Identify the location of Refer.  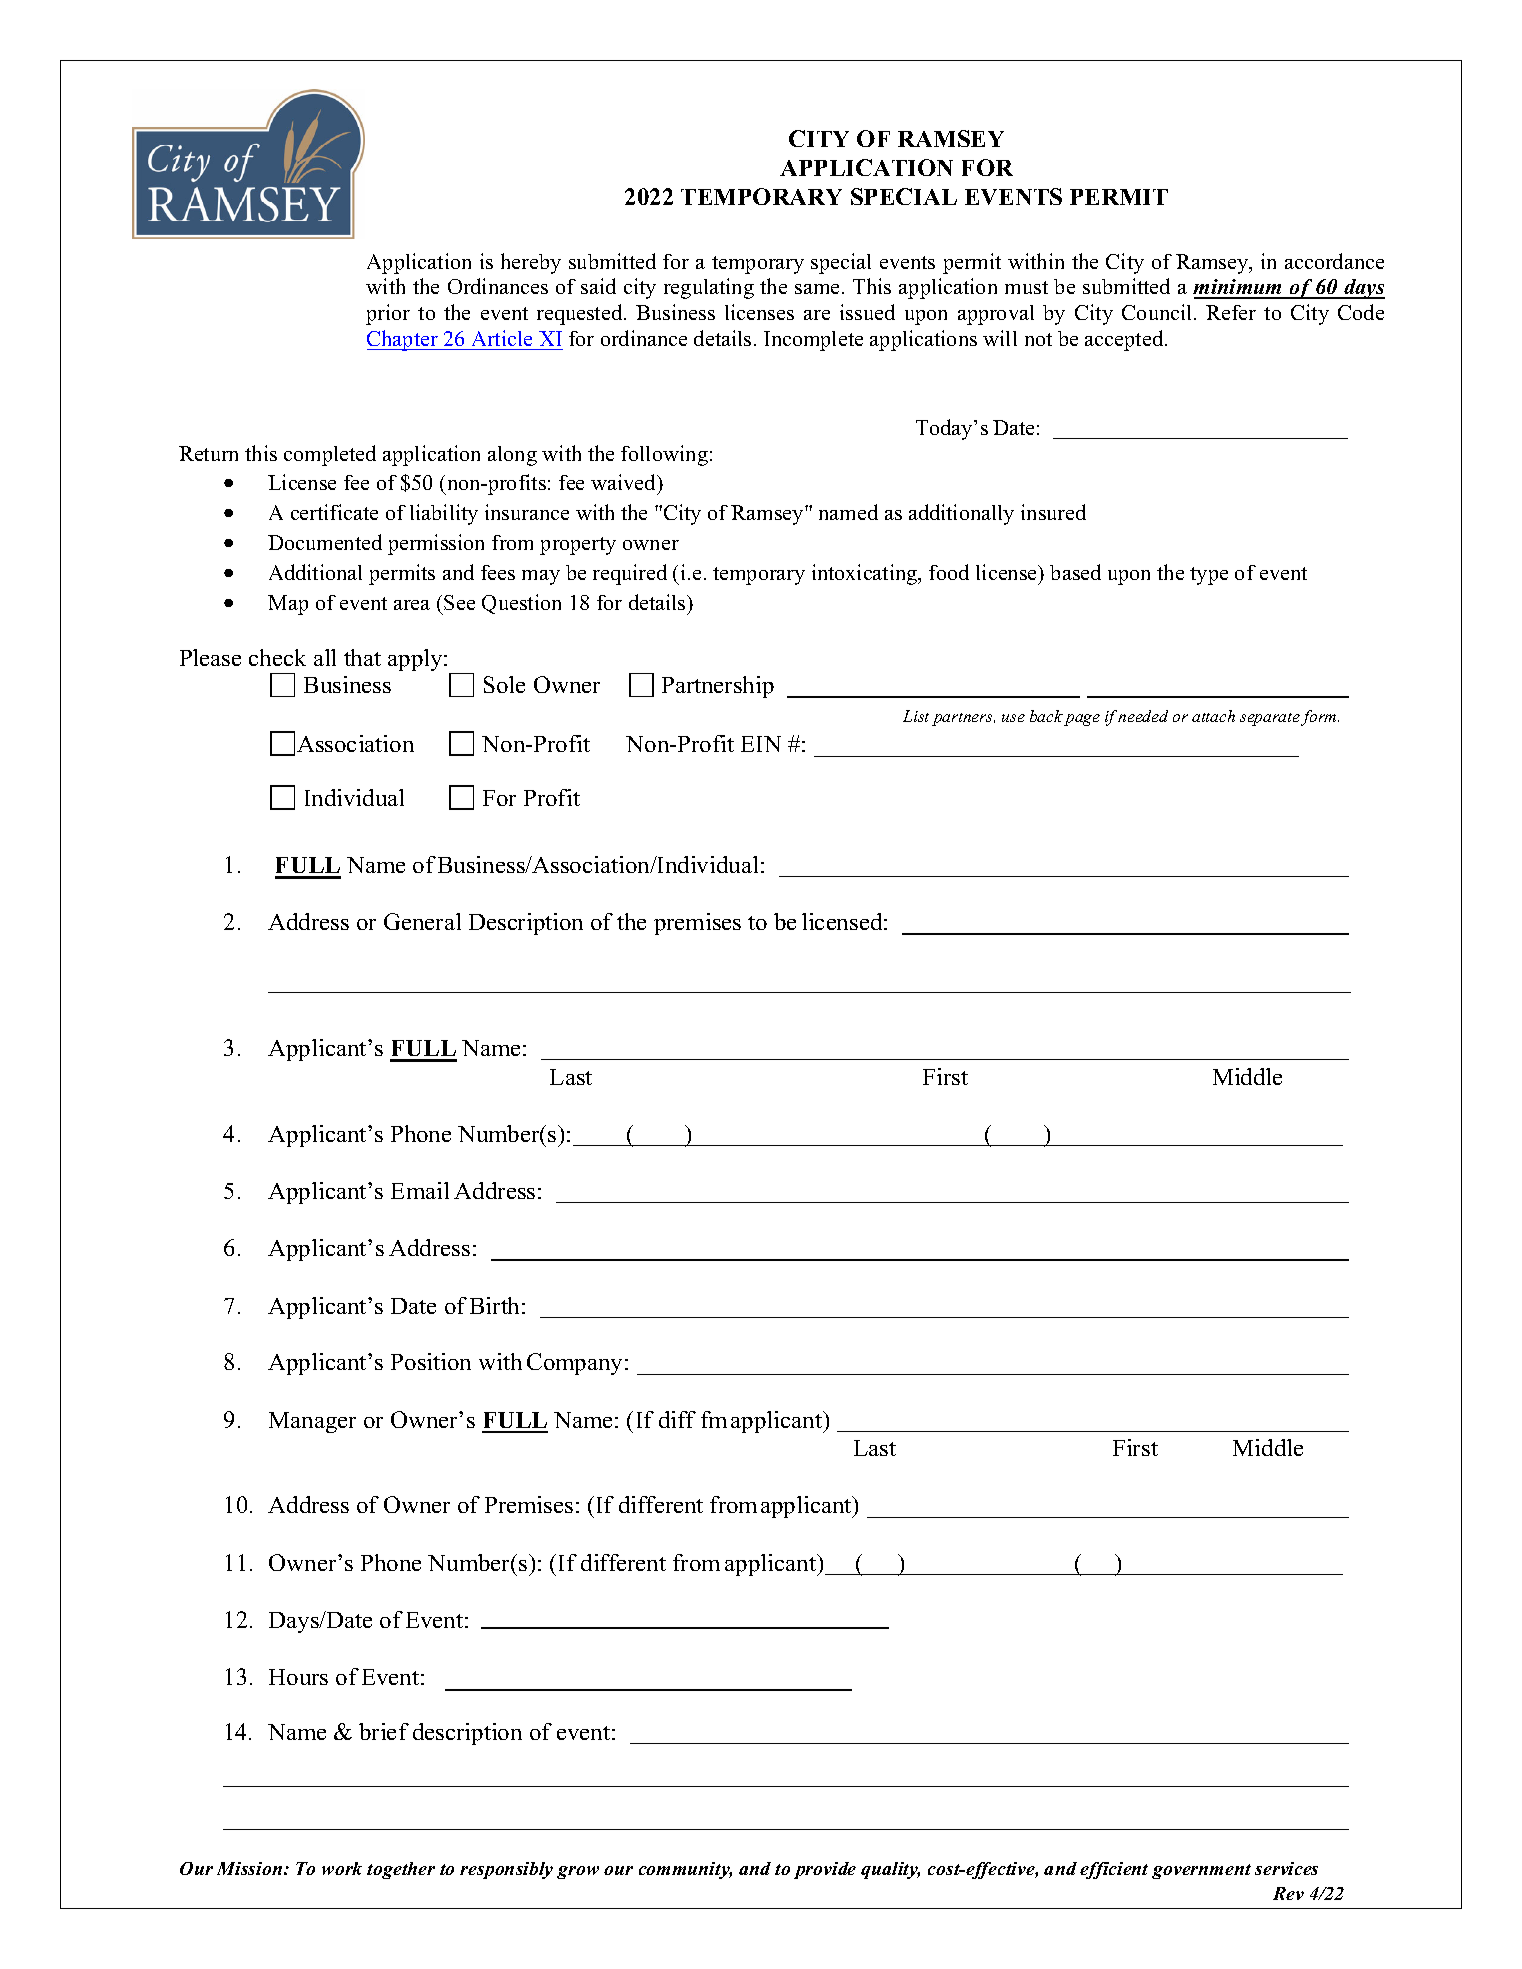
(1231, 312).
